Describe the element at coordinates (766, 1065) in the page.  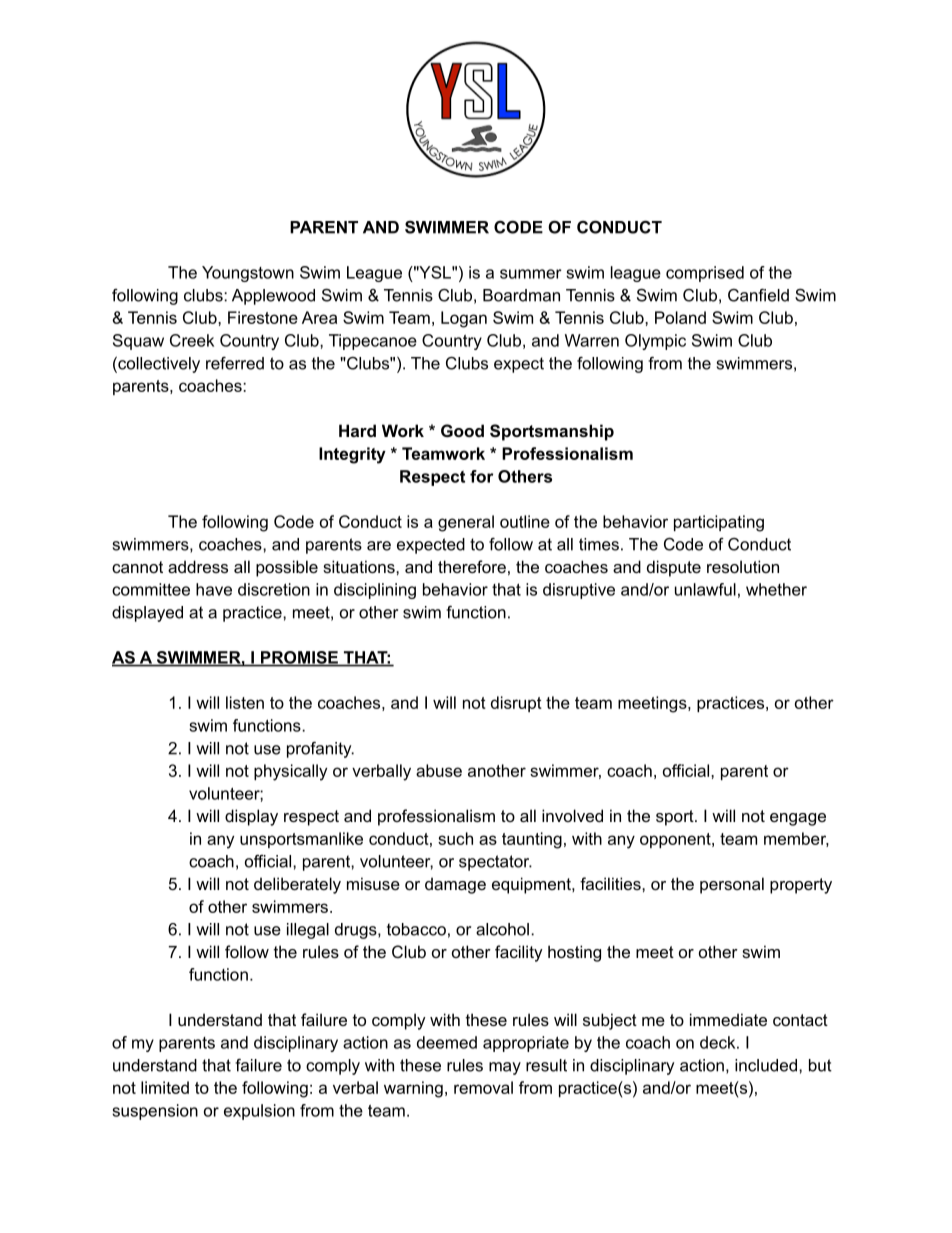
I see `included` at that location.
